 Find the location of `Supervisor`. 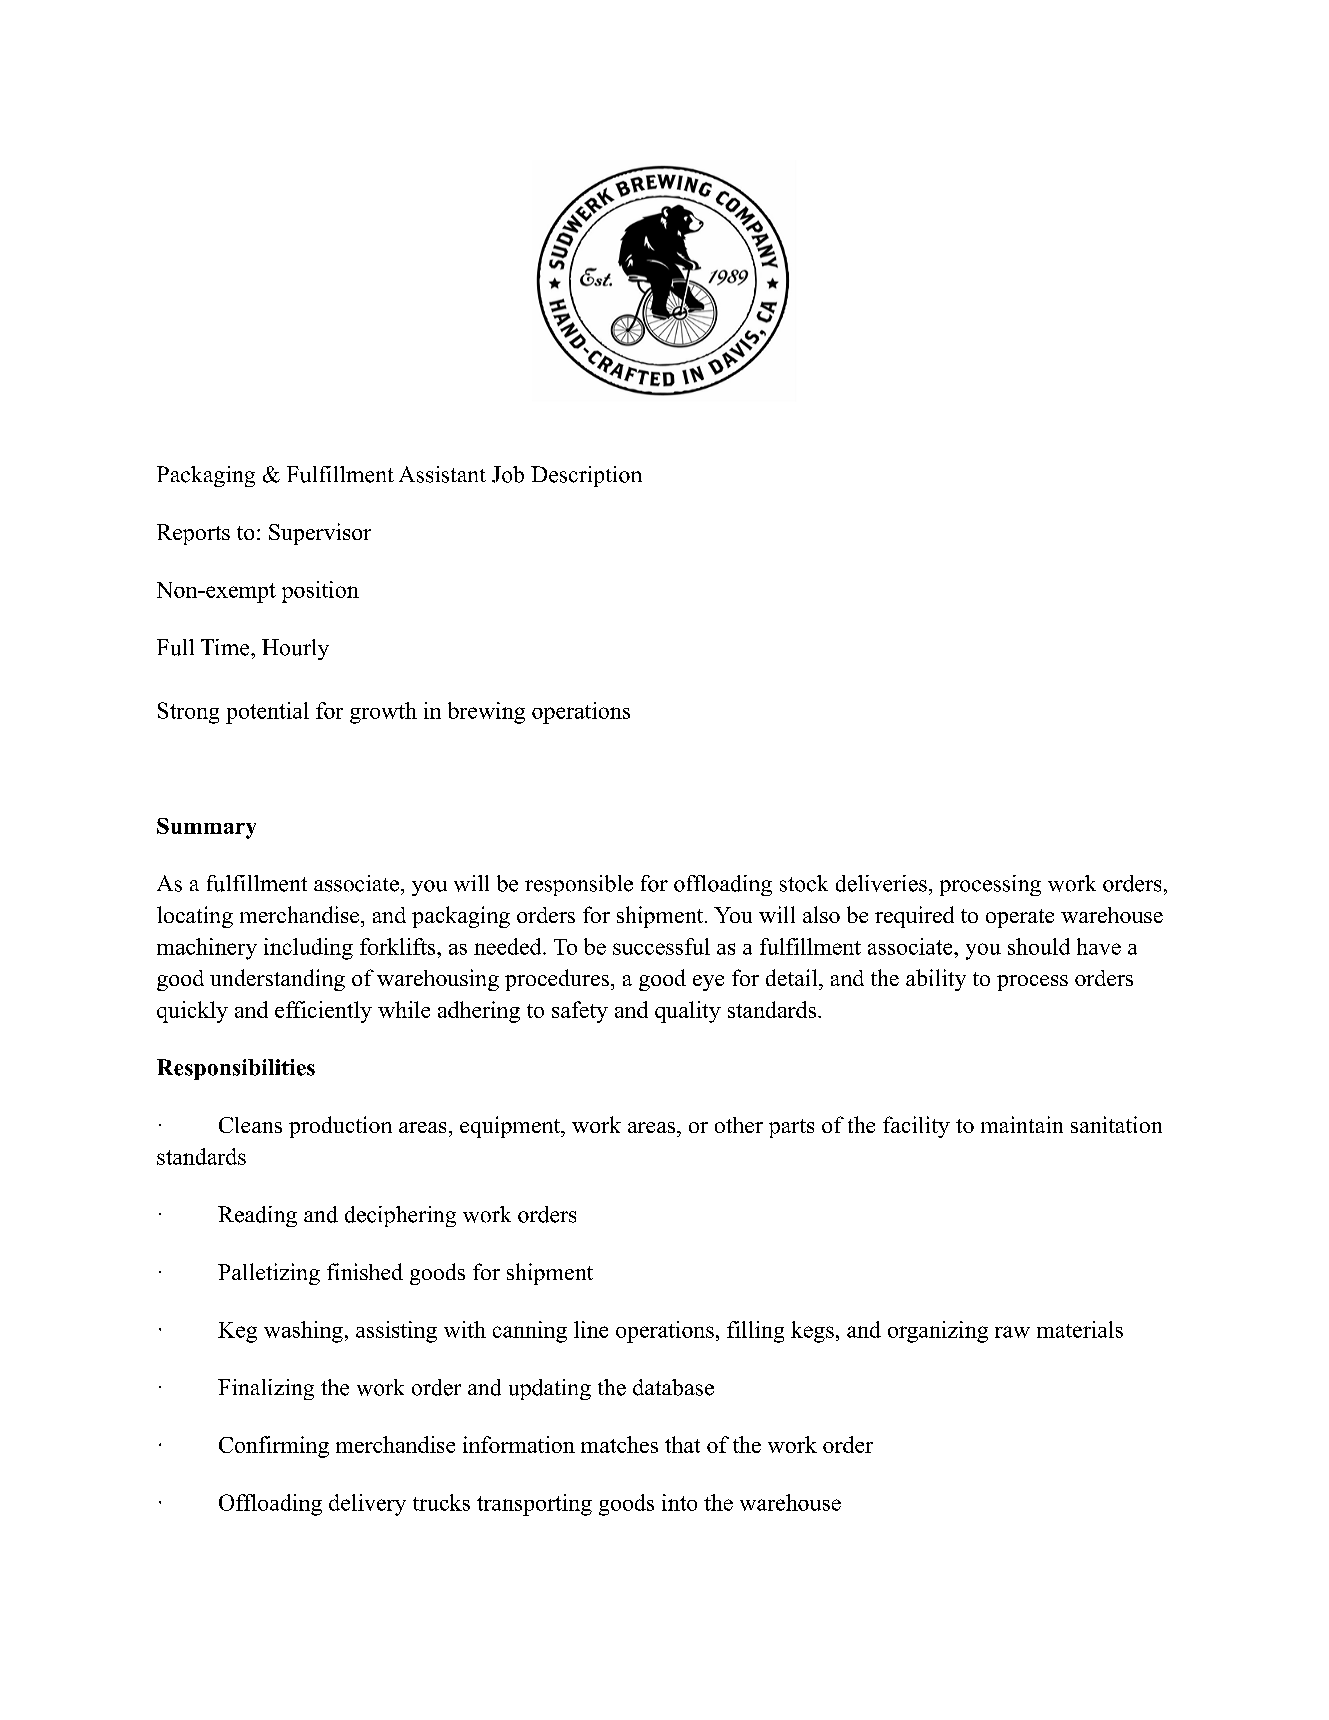

Supervisor is located at coordinates (320, 534).
